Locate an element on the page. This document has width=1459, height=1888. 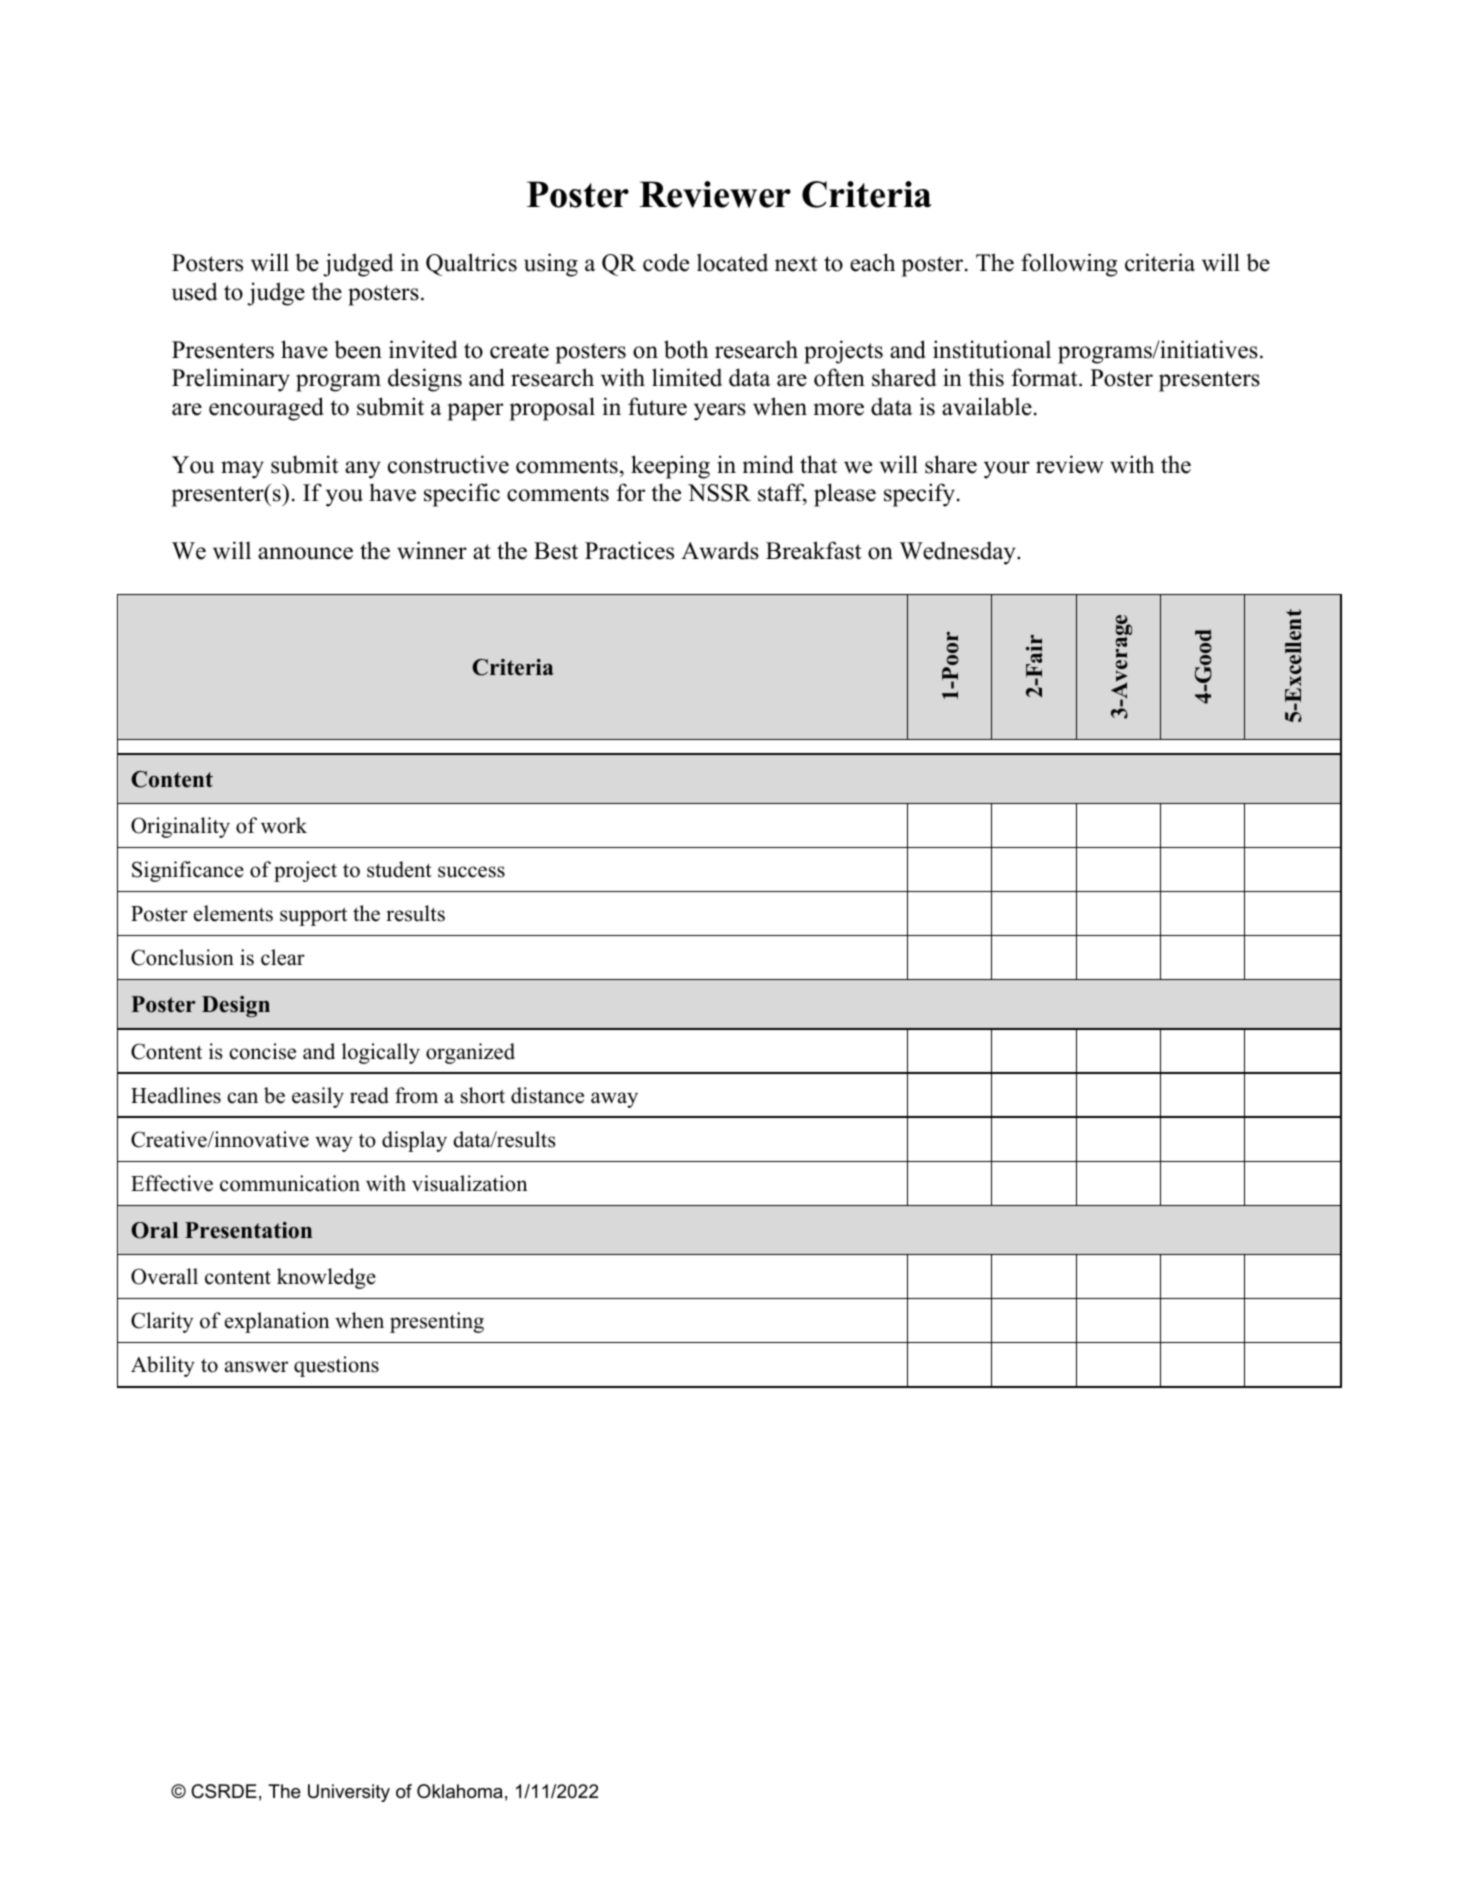
Oklahoma is located at coordinates (460, 1791).
